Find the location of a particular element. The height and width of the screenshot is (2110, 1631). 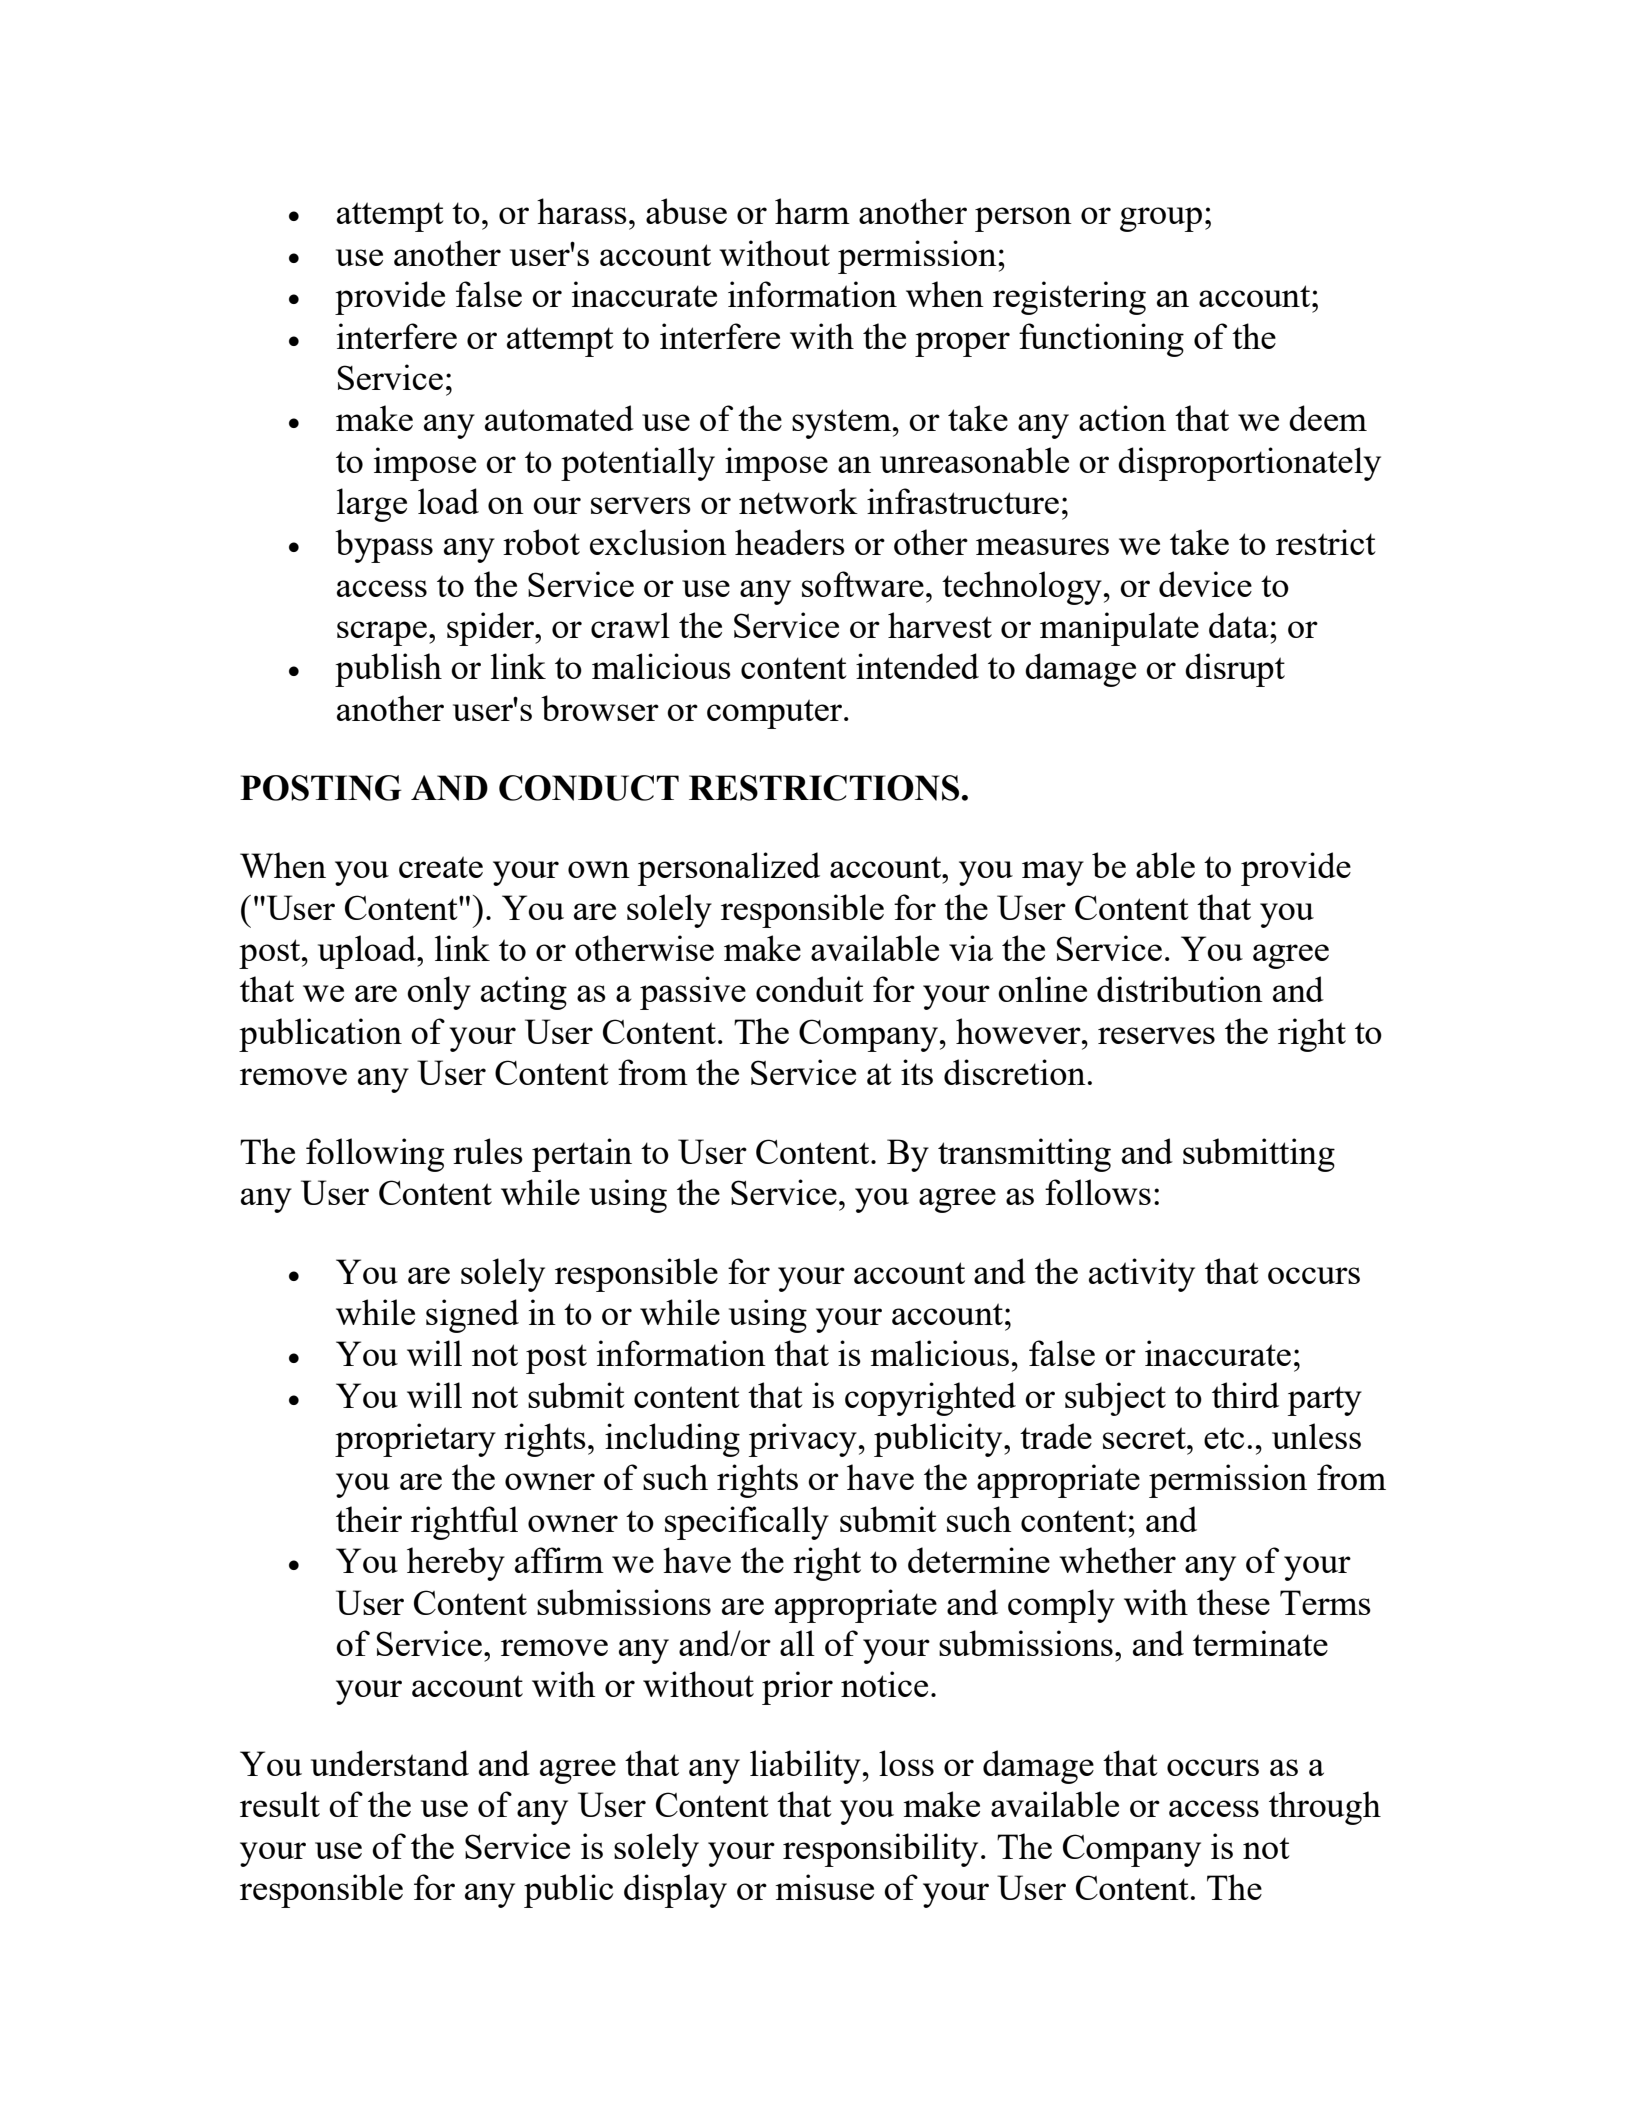

reserves is located at coordinates (1156, 1035).
